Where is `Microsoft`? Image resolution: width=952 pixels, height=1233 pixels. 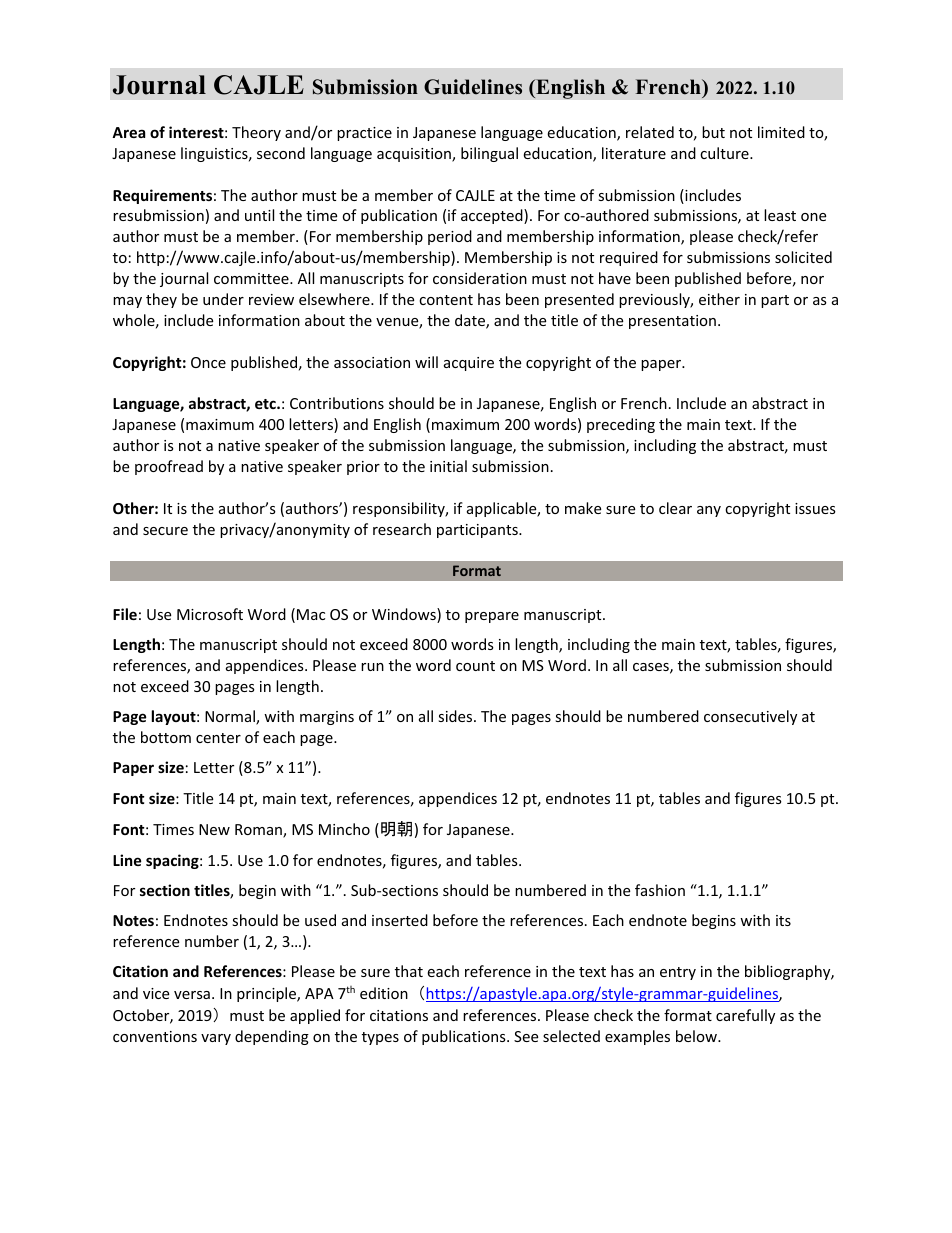
Microsoft is located at coordinates (210, 614).
